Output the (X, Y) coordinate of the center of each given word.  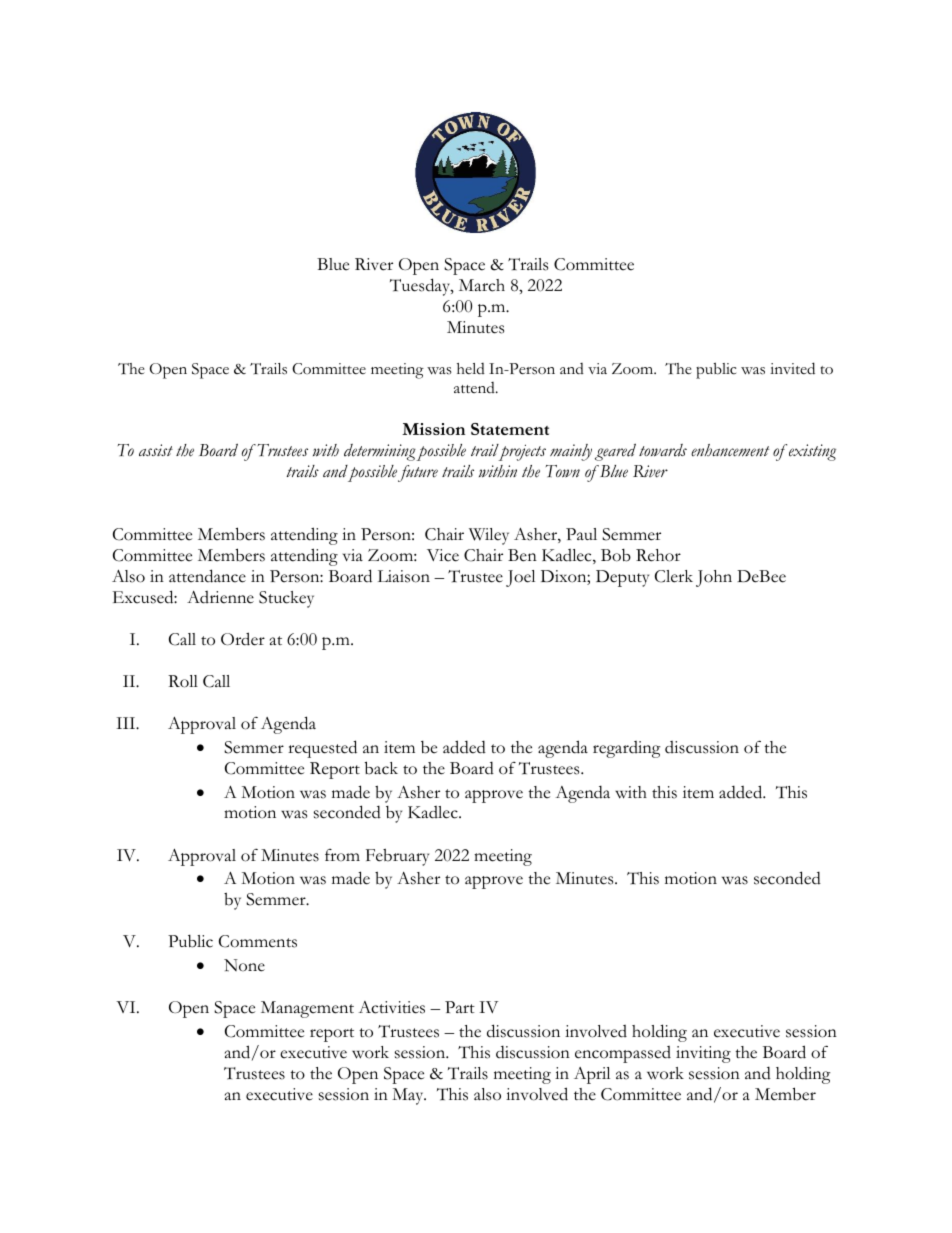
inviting (703, 1054)
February (397, 857)
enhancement (730, 450)
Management (307, 1009)
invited (792, 368)
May (409, 1096)
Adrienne (220, 597)
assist (156, 450)
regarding (627, 749)
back (381, 768)
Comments (258, 941)
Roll (183, 681)
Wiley (489, 536)
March (482, 285)
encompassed (623, 1054)
